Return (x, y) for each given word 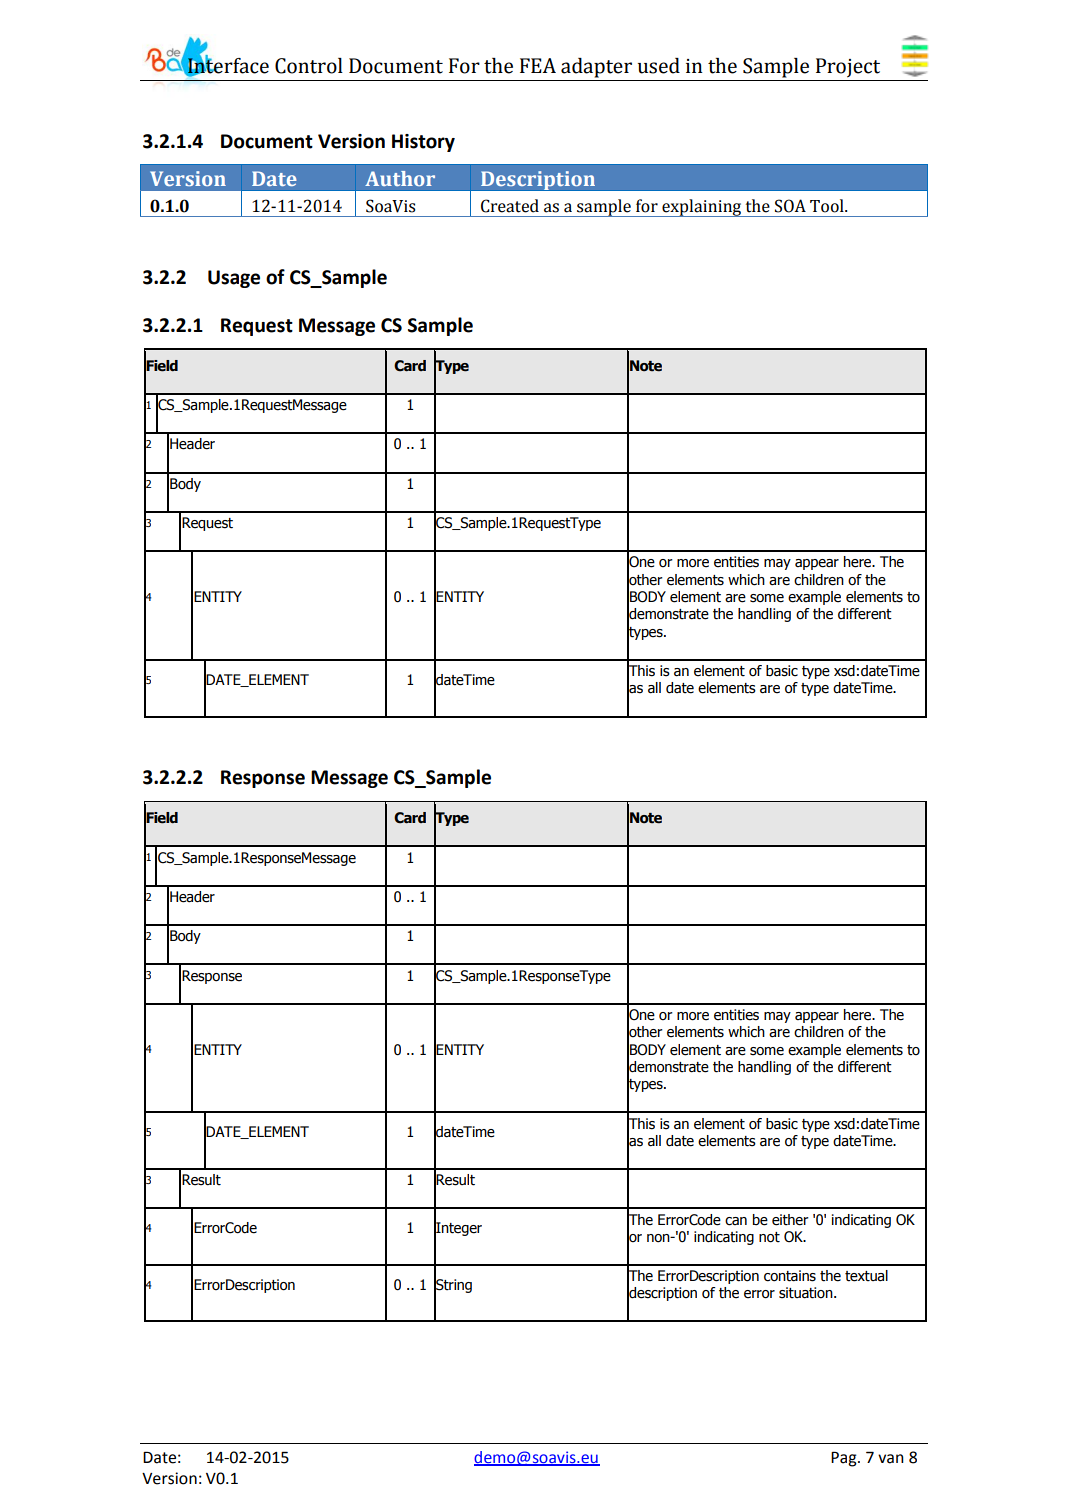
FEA (538, 65)
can (736, 1221)
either (790, 1220)
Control (309, 66)
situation (807, 1293)
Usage (234, 279)
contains (790, 1276)
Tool (828, 206)
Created (510, 206)
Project (848, 68)
